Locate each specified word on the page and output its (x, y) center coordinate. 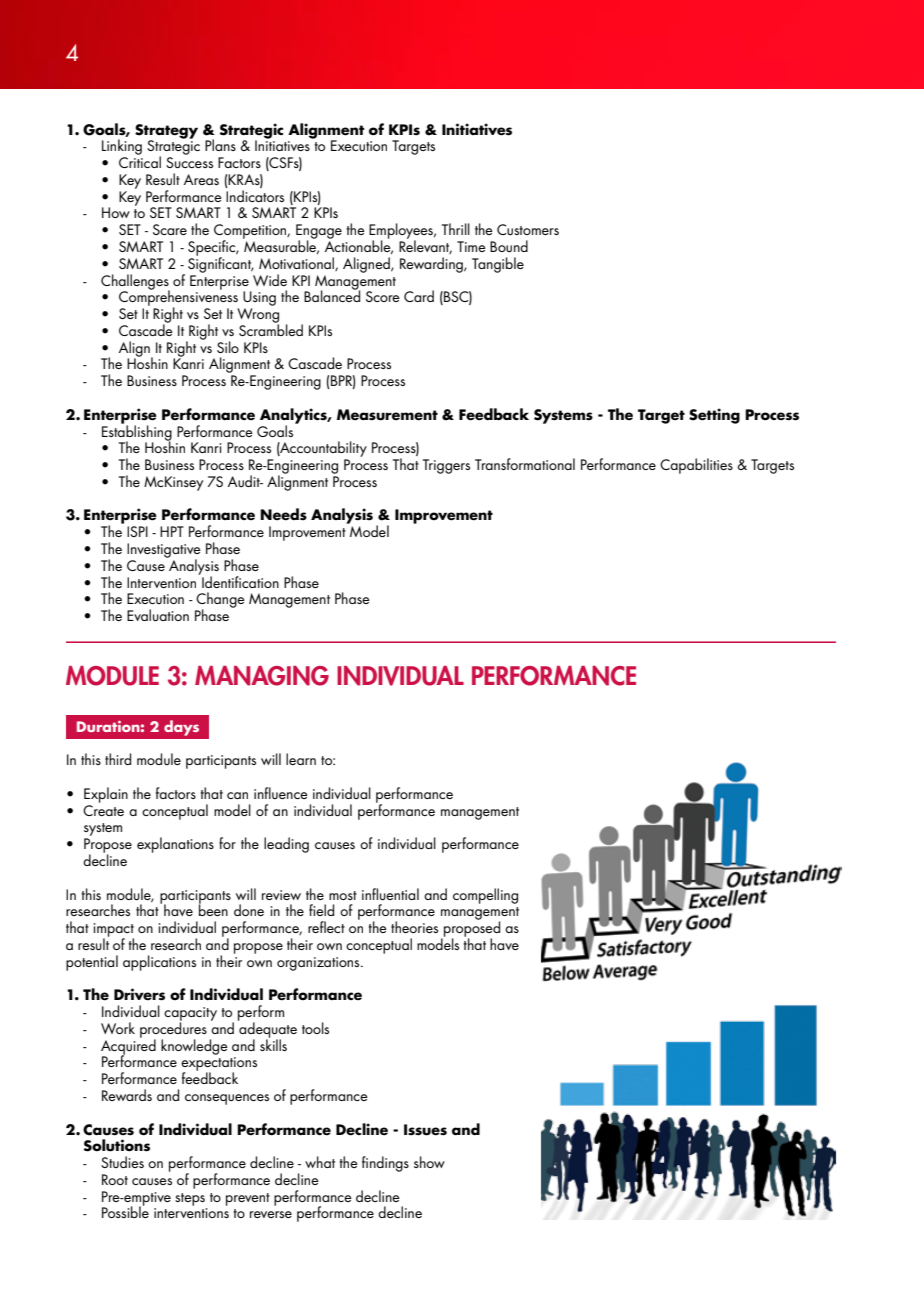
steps (190, 1199)
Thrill (456, 229)
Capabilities (696, 466)
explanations (175, 845)
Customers (528, 229)
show (429, 1162)
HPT (172, 531)
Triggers (446, 466)
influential (390, 894)
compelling (485, 896)
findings (385, 1164)
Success (189, 162)
